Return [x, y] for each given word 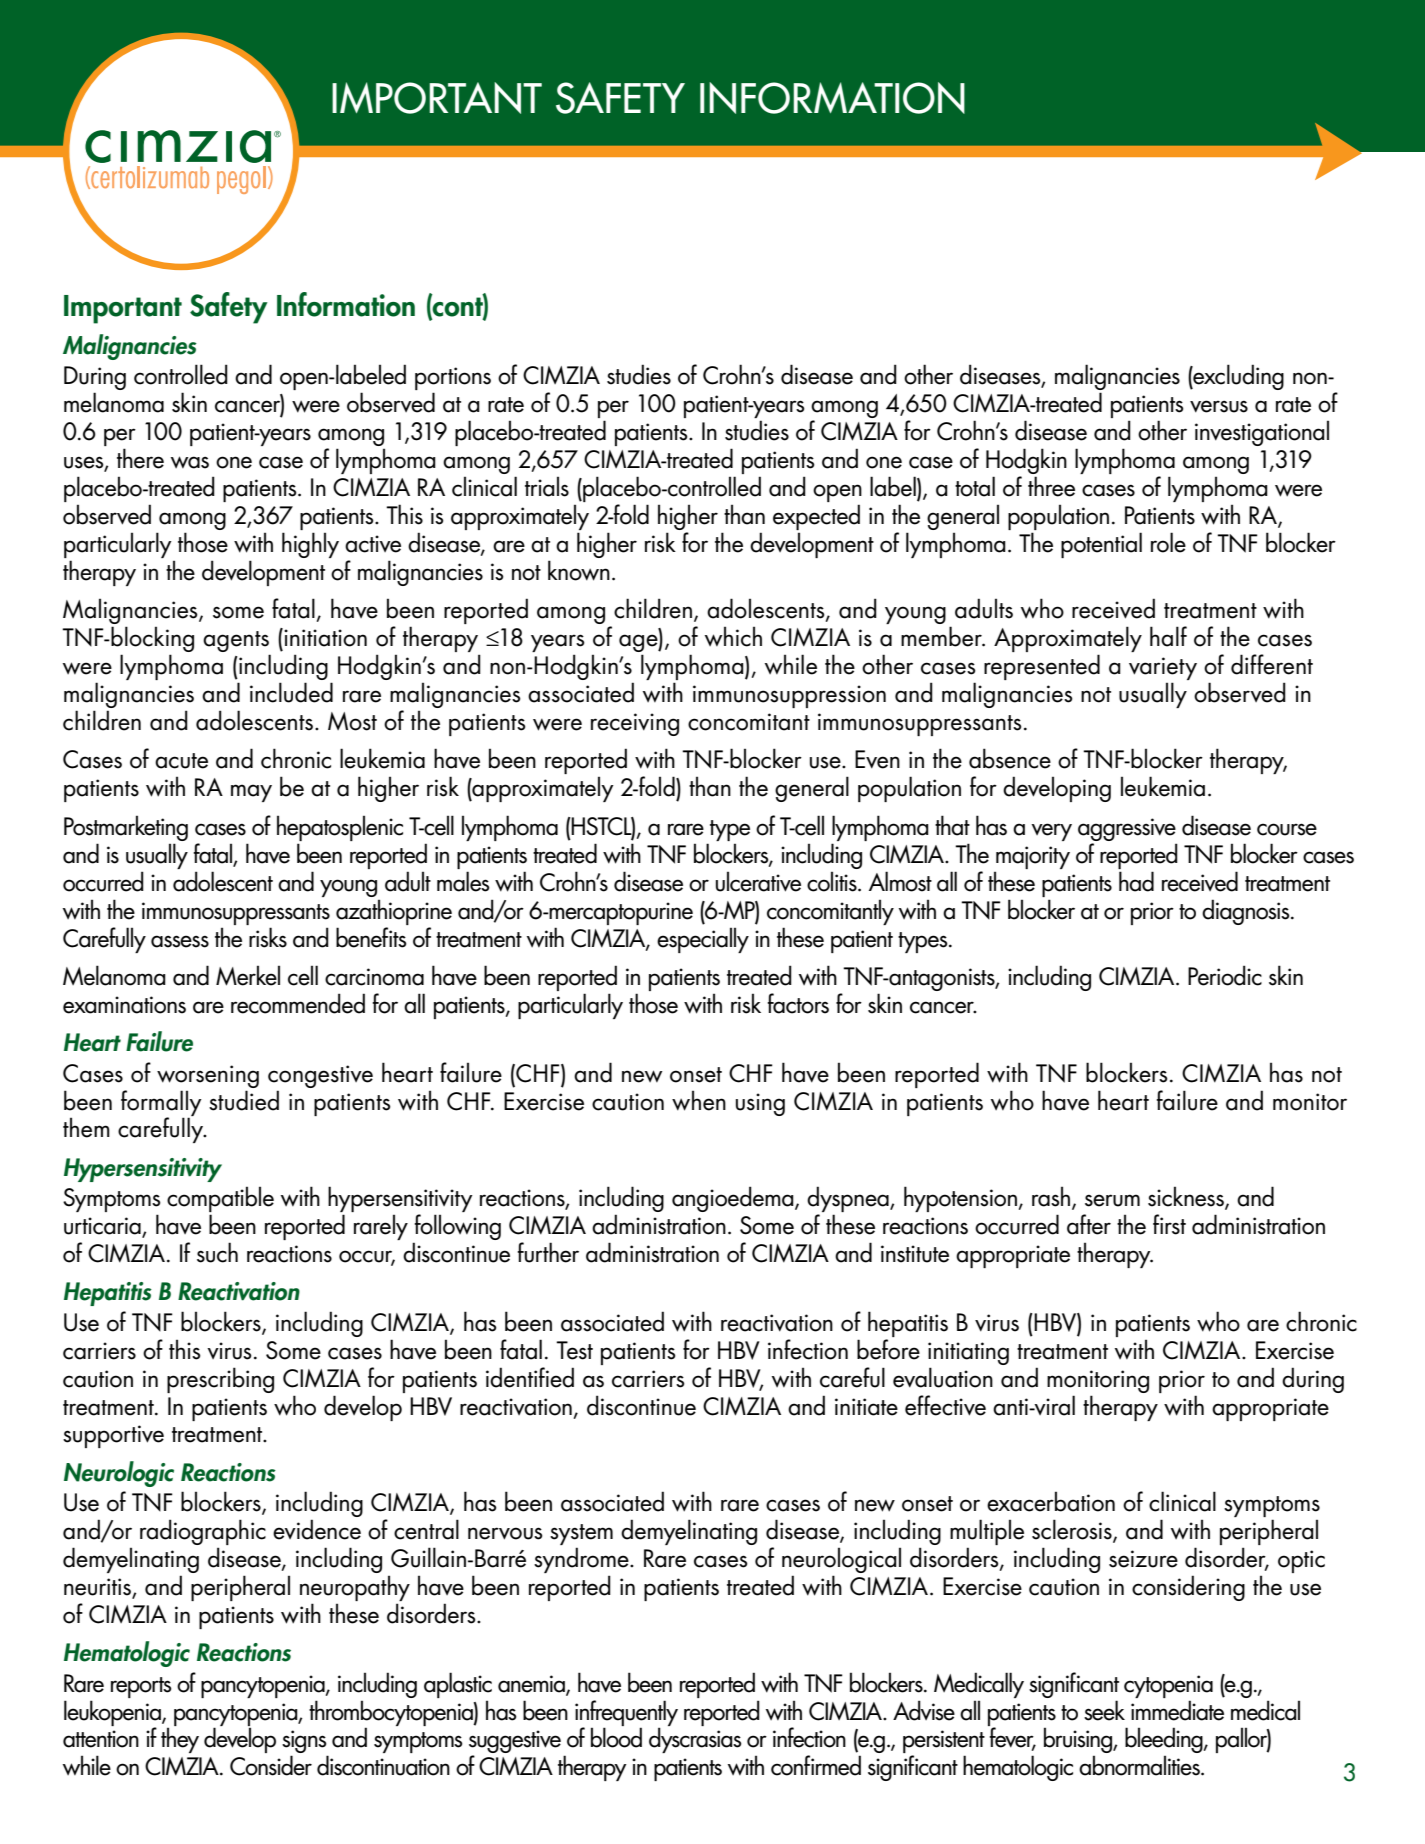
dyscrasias [695, 1740]
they [180, 1740]
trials [547, 486]
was [190, 462]
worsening [208, 1076]
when [699, 1100]
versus [1219, 406]
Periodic [1225, 975]
